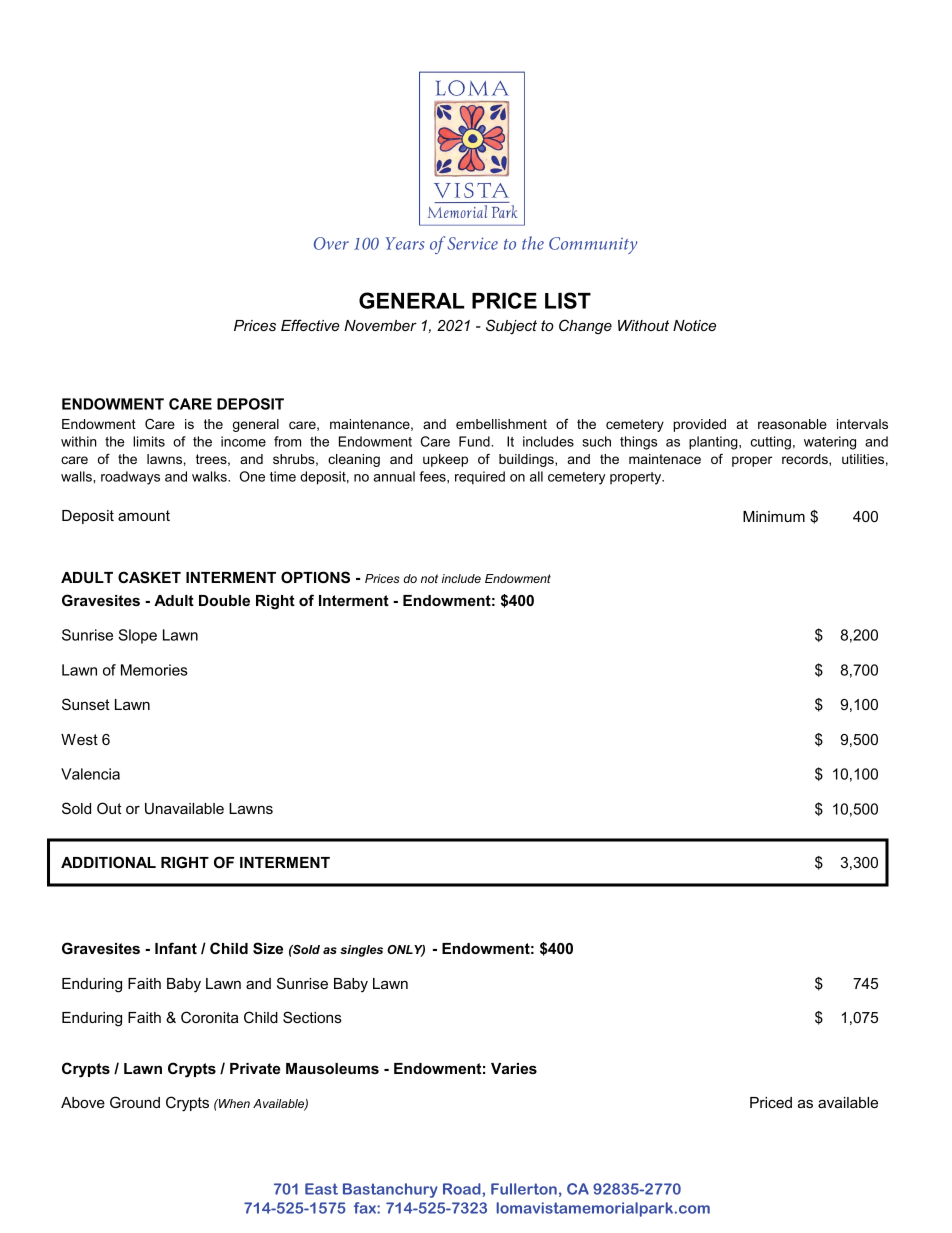 The height and width of the image is (1233, 952). What do you see at coordinates (514, 1068) in the image?
I see `Varies` at bounding box center [514, 1068].
